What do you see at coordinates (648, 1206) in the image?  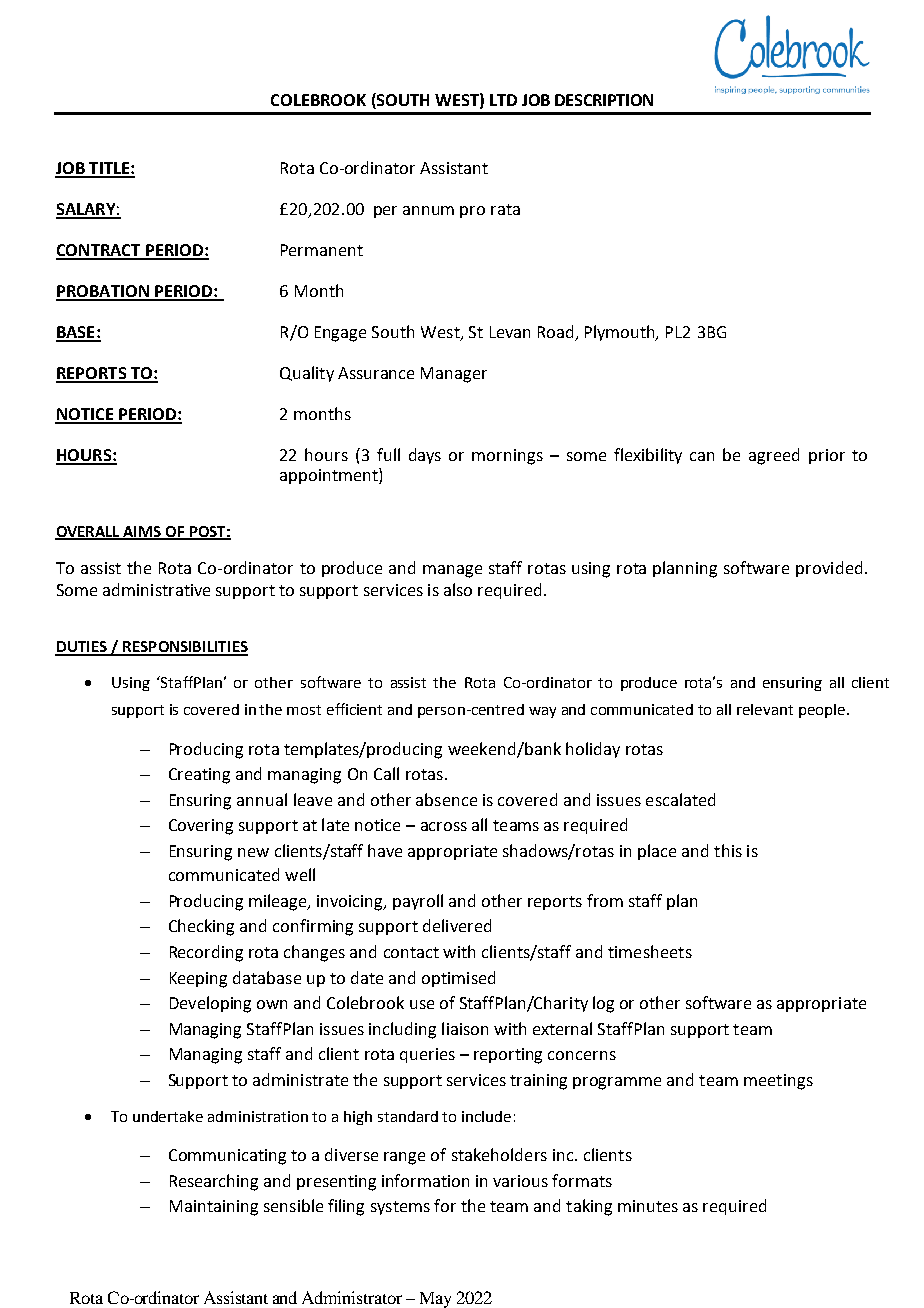 I see `minutes` at bounding box center [648, 1206].
